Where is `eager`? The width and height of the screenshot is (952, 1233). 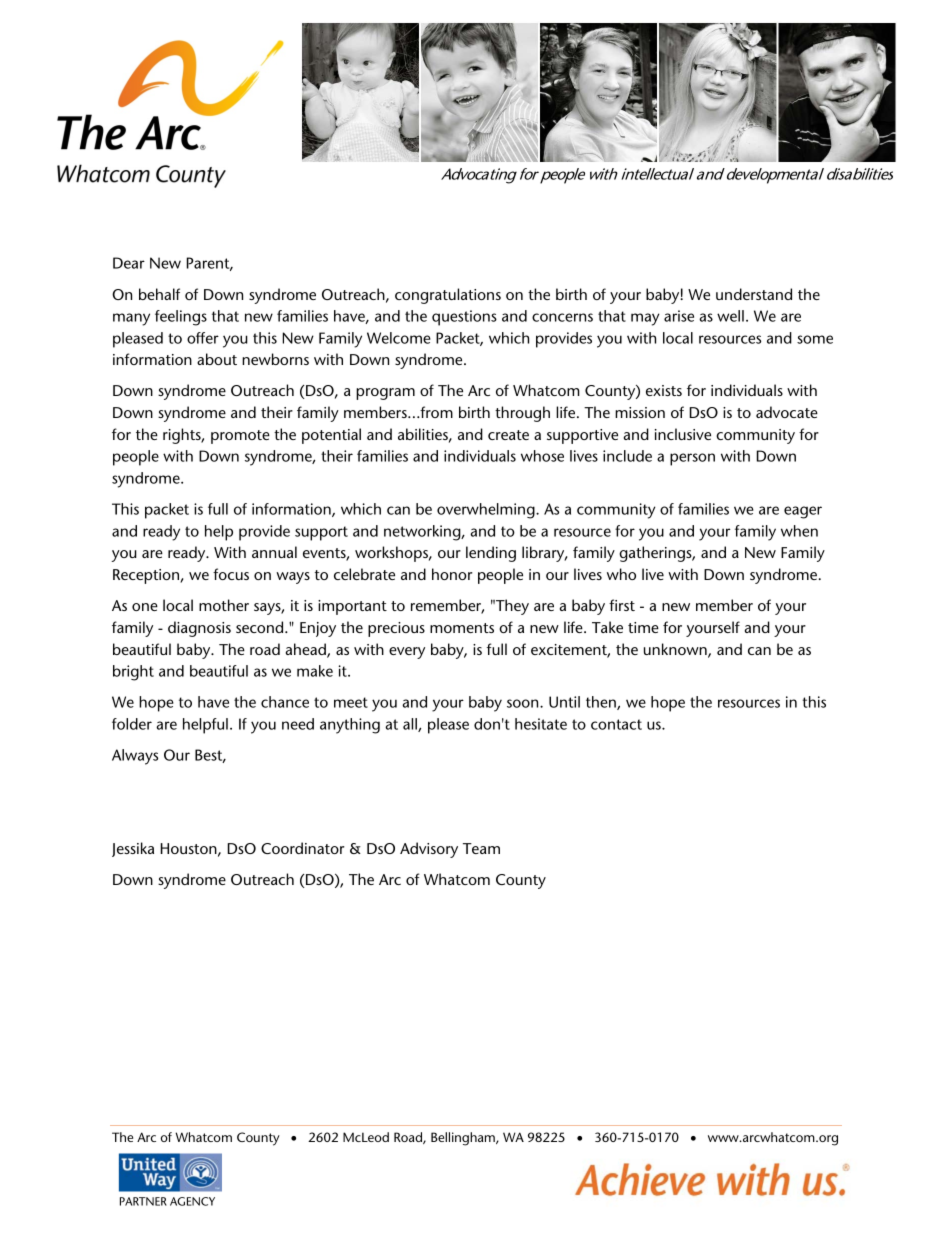 eager is located at coordinates (803, 512).
